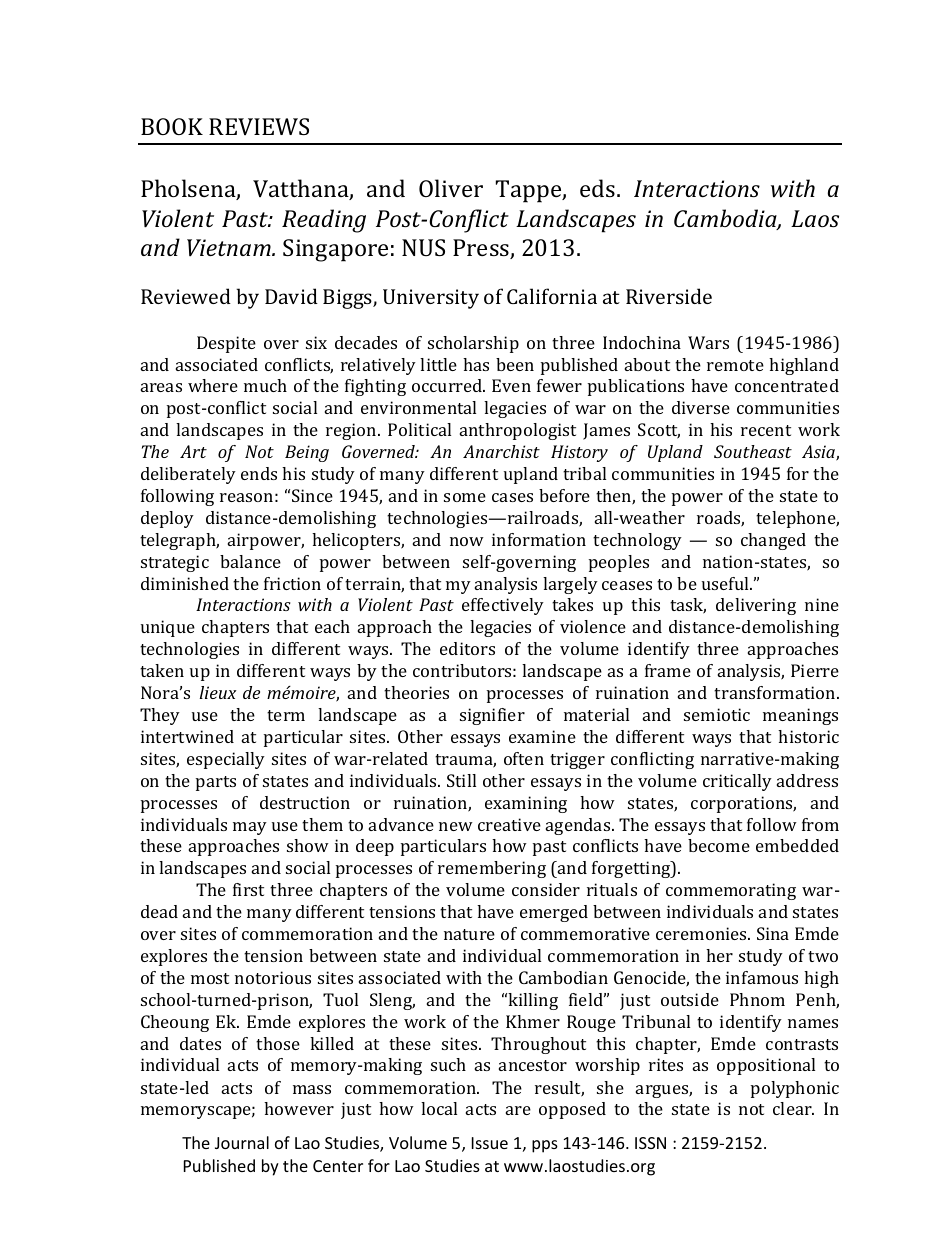 The image size is (952, 1233). Describe the element at coordinates (737, 782) in the image. I see `critically` at that location.
